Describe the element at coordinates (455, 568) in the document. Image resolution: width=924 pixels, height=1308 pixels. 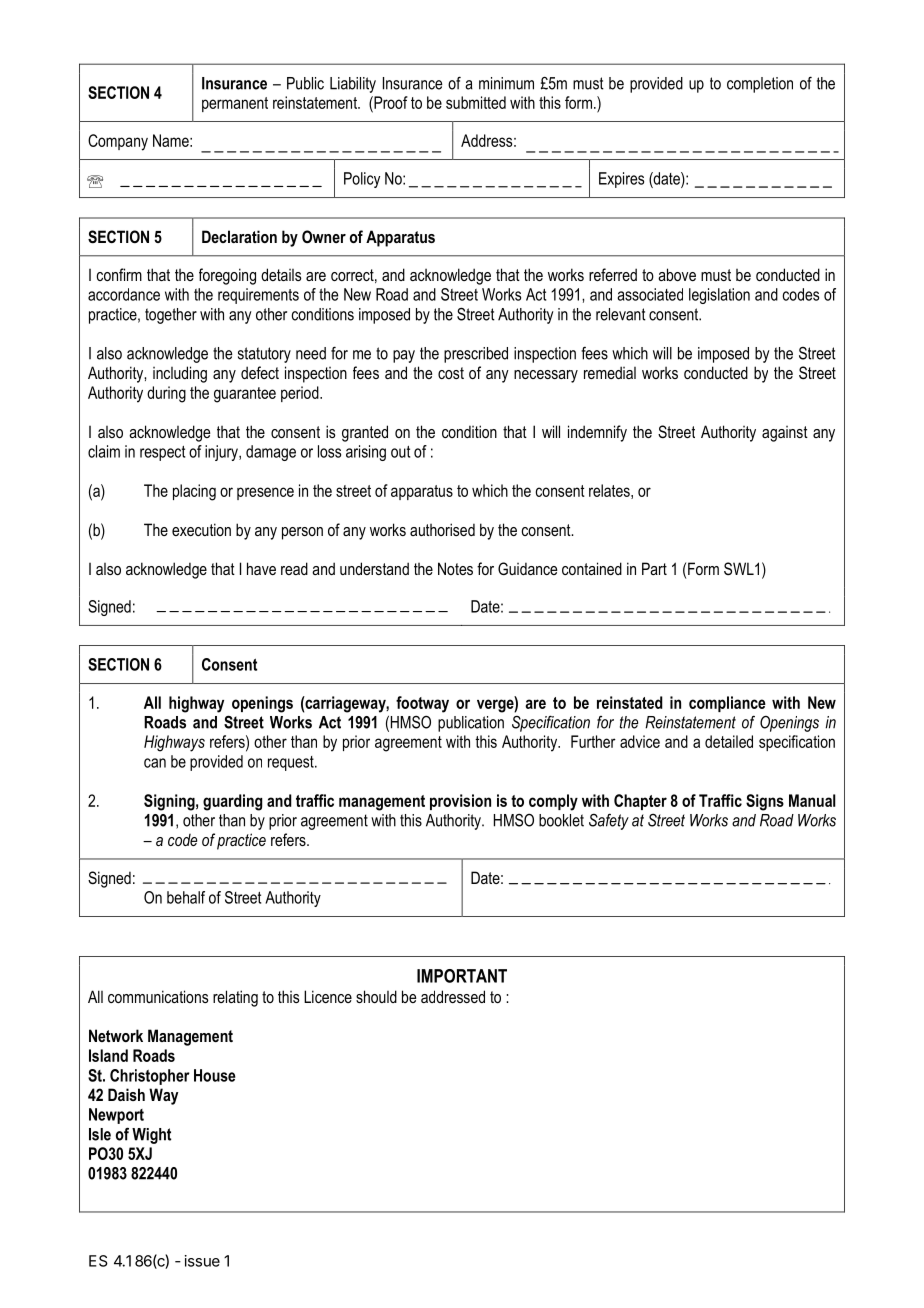
I see `Notes` at that location.
